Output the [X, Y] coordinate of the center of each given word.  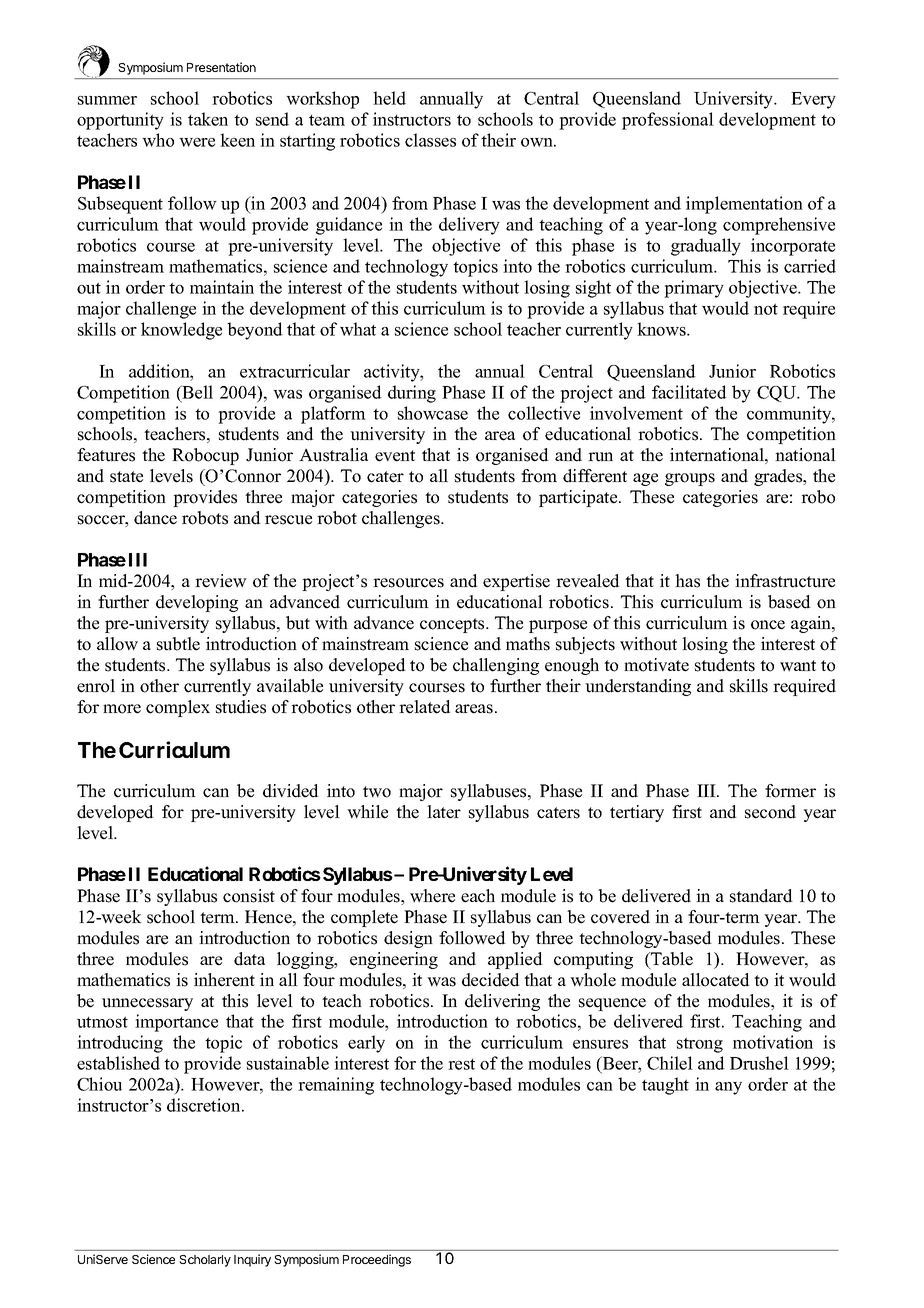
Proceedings [377, 1260]
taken [208, 119]
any [728, 1088]
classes [430, 140]
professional [668, 121]
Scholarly [205, 1261]
